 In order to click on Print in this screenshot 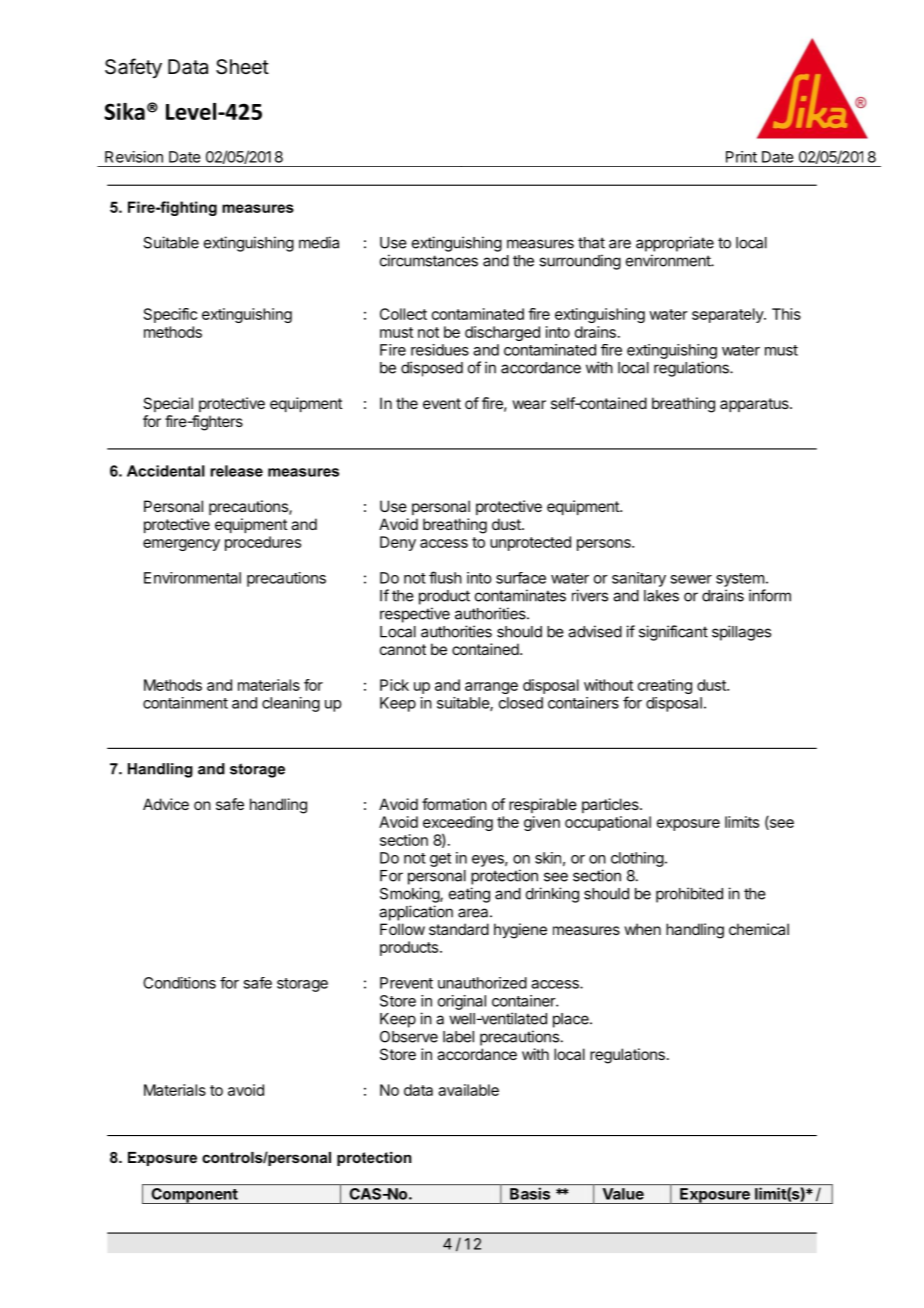, I will do `click(741, 157)`.
